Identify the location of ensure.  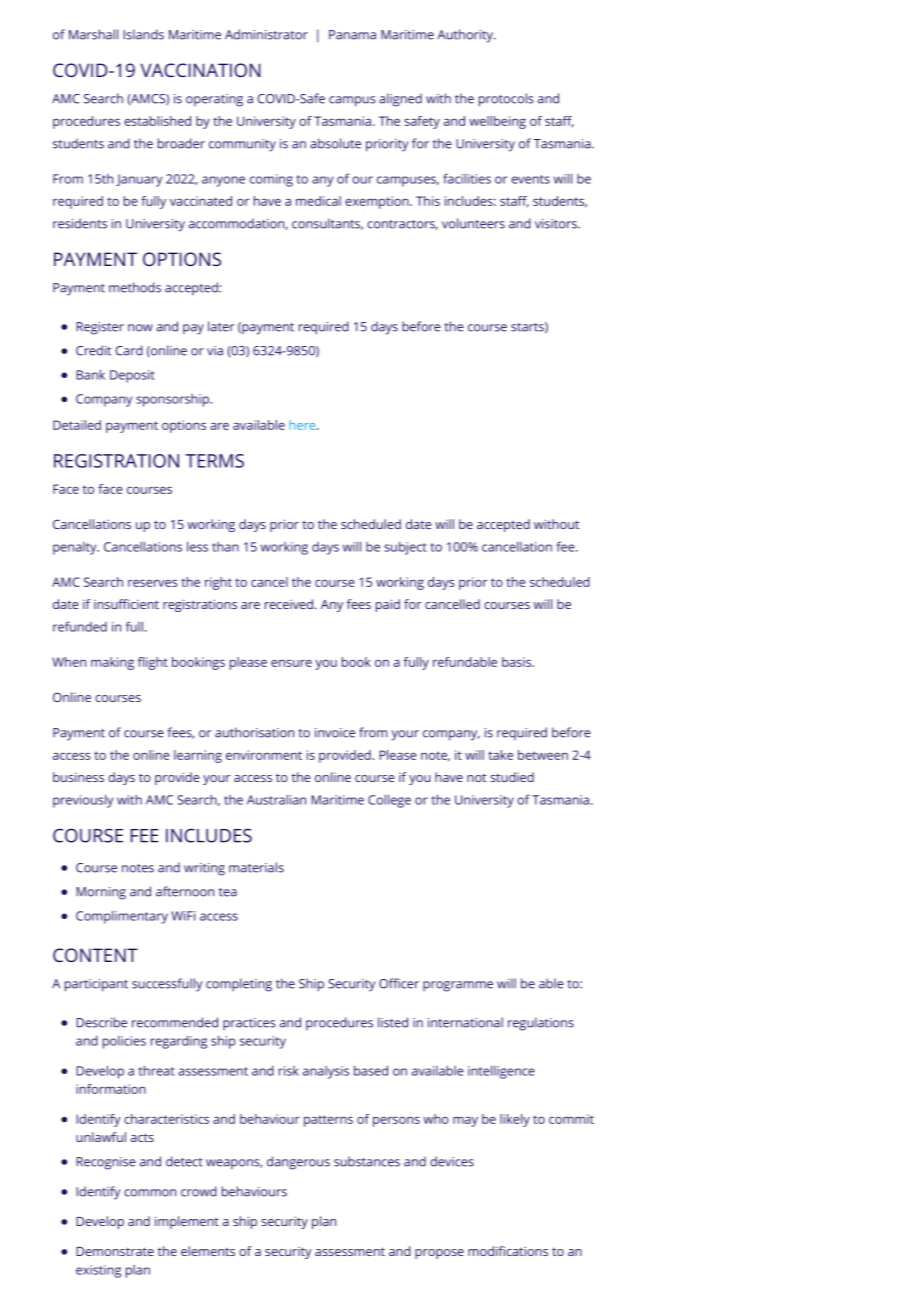
(291, 663).
